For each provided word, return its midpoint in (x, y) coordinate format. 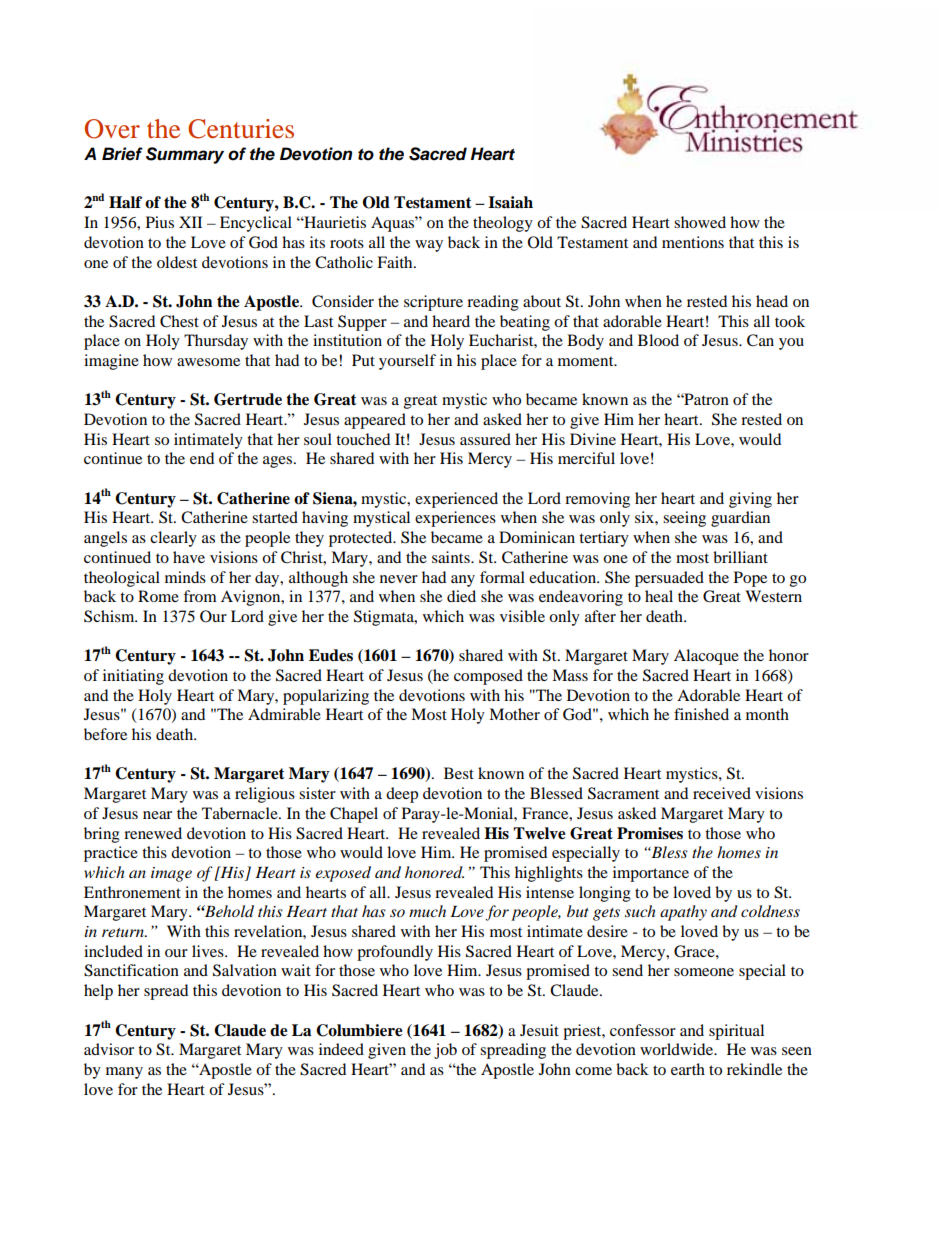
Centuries (241, 129)
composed (488, 677)
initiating (133, 677)
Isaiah (510, 202)
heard (451, 321)
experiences (455, 519)
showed (700, 222)
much (427, 911)
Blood (658, 340)
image (171, 874)
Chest (179, 321)
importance (651, 874)
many (124, 1073)
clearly (173, 539)
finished (701, 714)
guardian (740, 519)
